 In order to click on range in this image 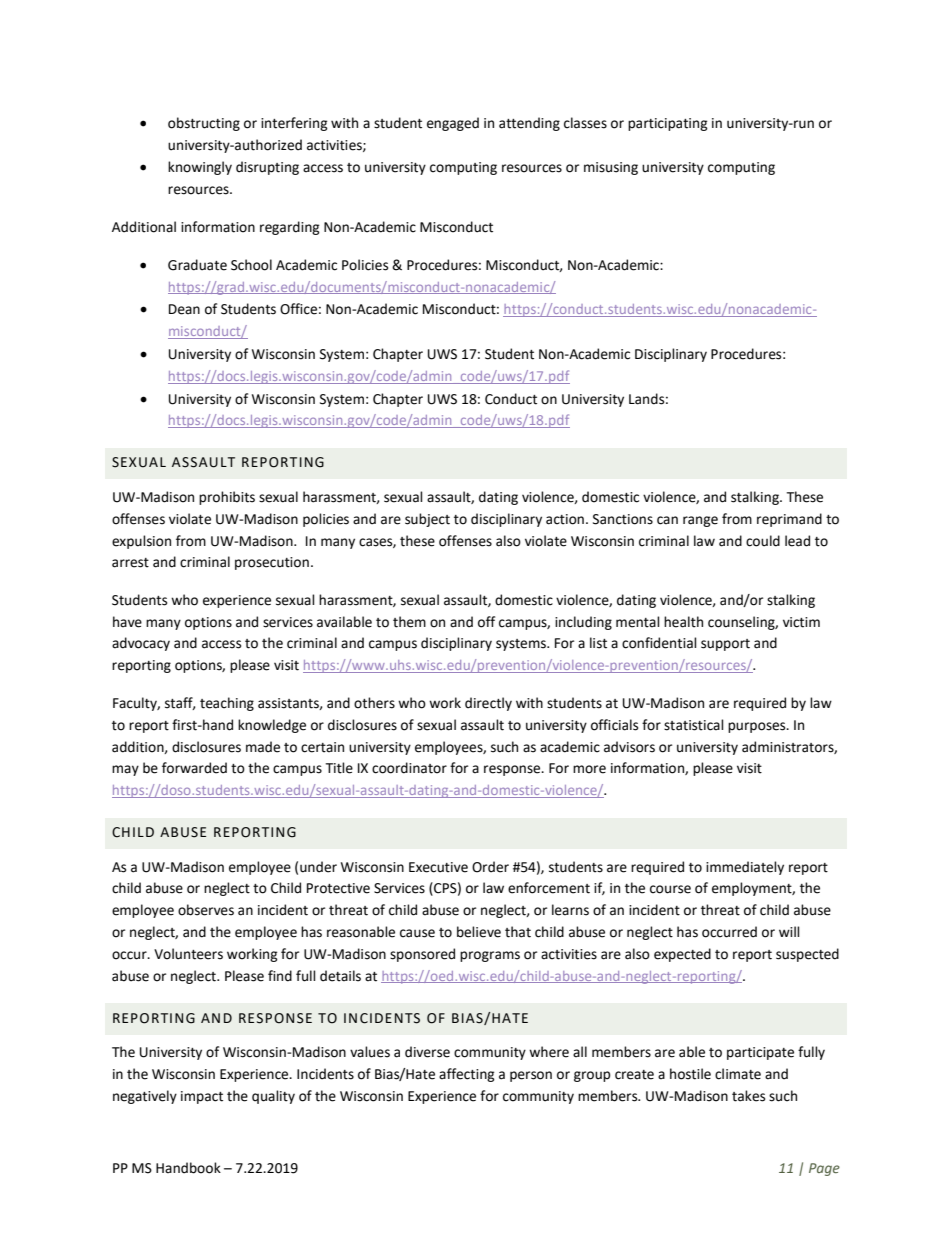, I will do `click(700, 521)`.
